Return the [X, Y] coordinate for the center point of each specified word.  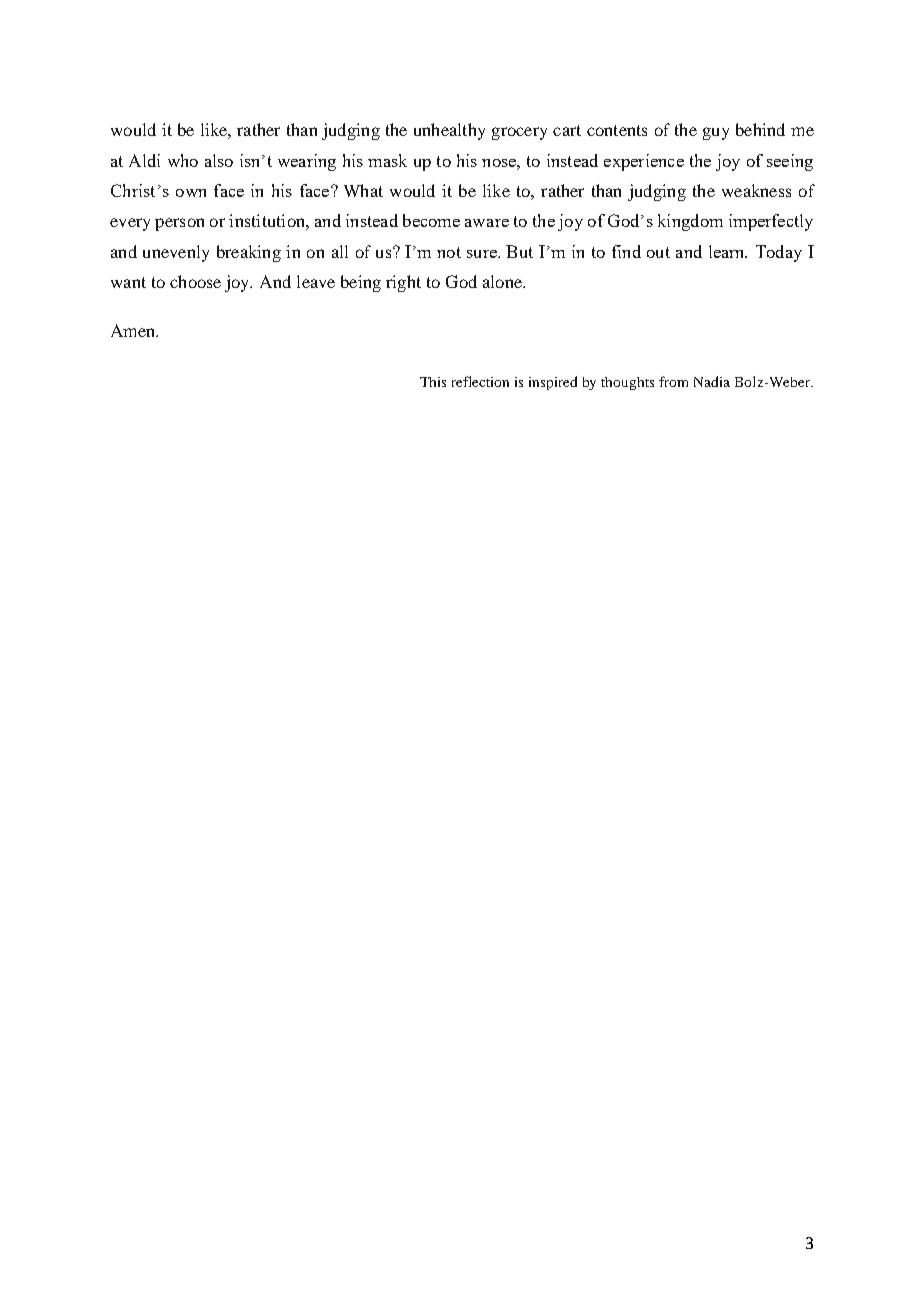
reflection [480, 381]
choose [195, 281]
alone [503, 281]
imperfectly [771, 222]
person [179, 224]
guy [716, 133]
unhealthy [449, 131]
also [219, 160]
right [403, 283]
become [431, 220]
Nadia [712, 381]
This [433, 382]
